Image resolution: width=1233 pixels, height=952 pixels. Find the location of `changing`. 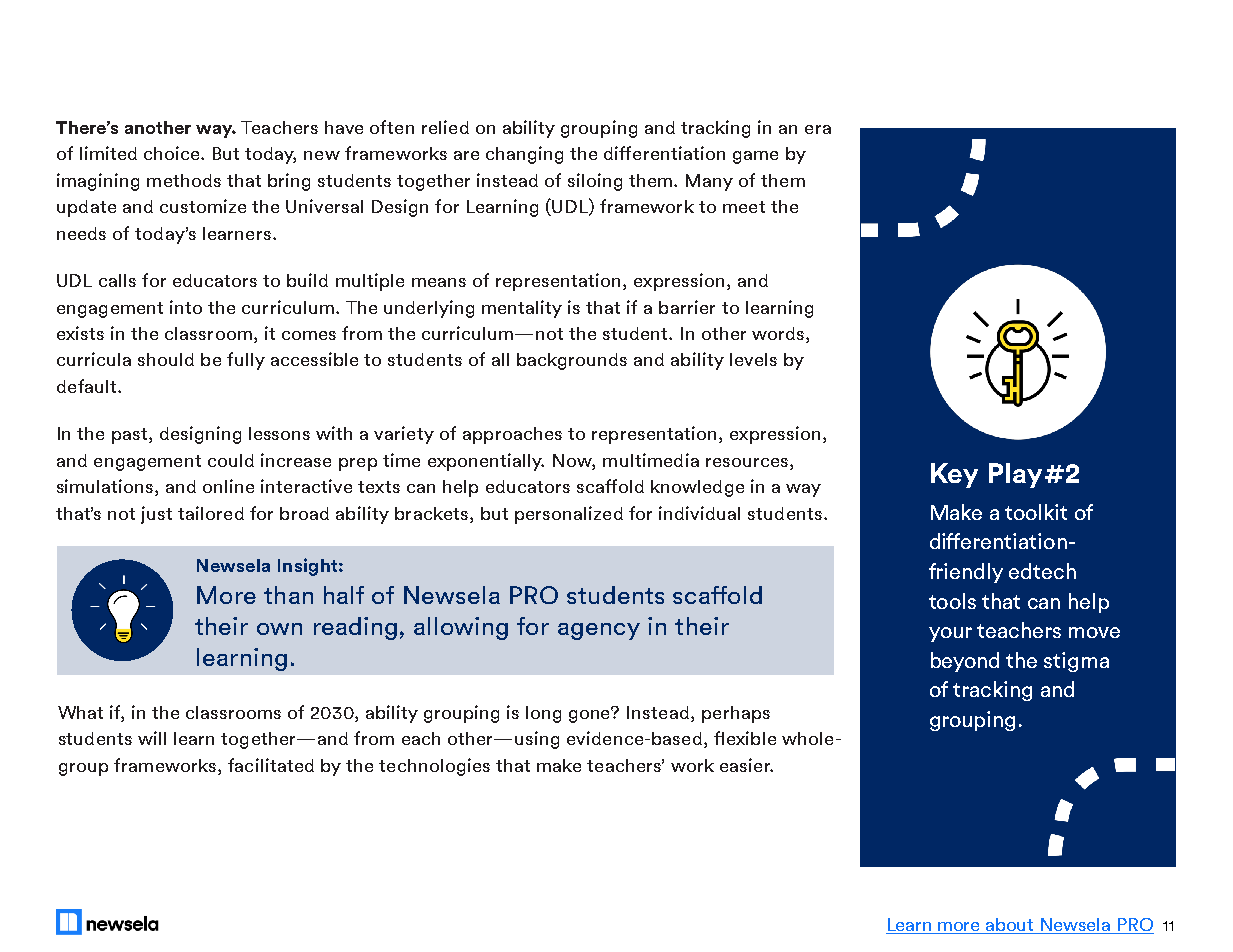

changing is located at coordinates (524, 155).
